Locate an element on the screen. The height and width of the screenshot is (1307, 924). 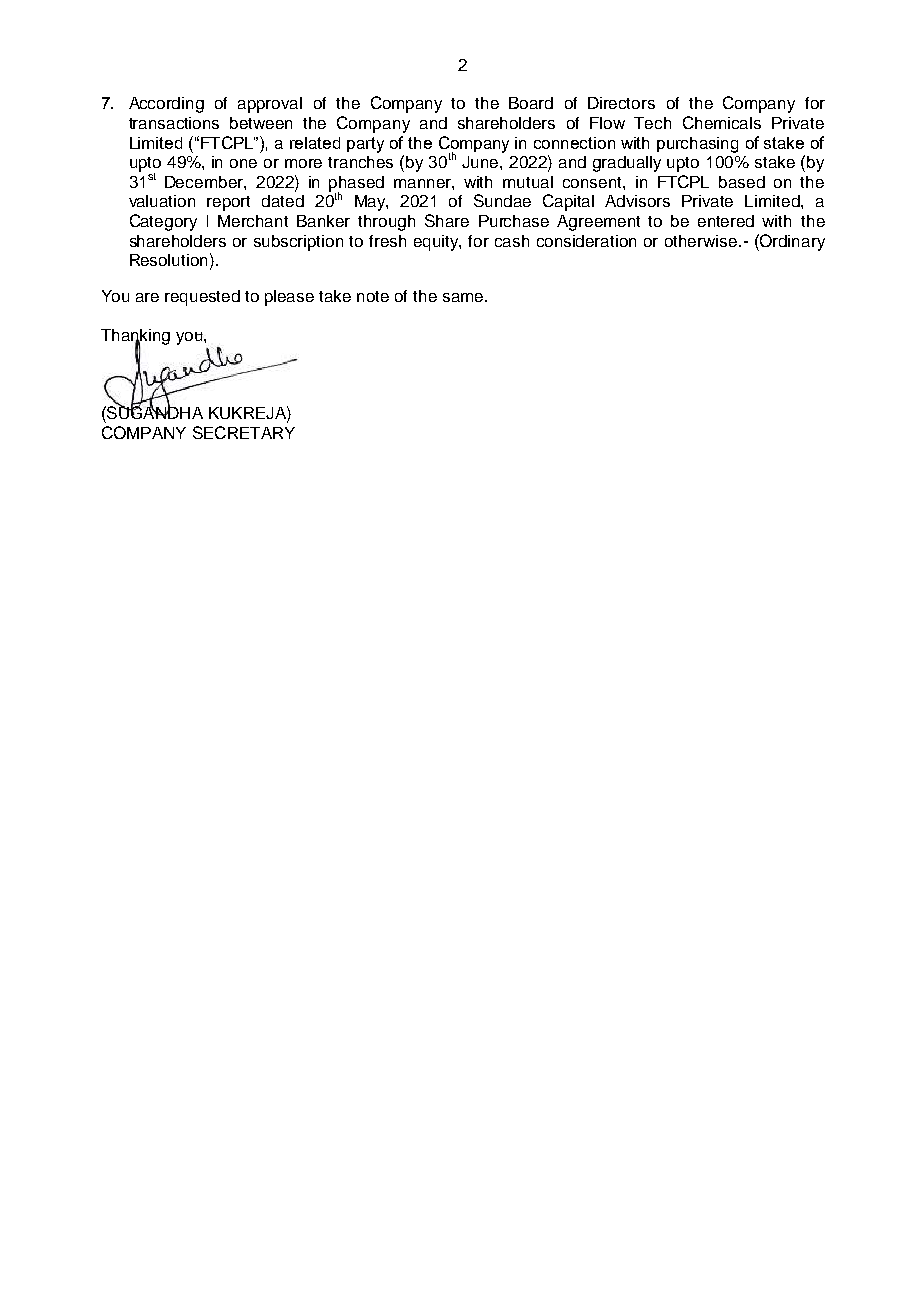
SECRETARY is located at coordinates (244, 432).
